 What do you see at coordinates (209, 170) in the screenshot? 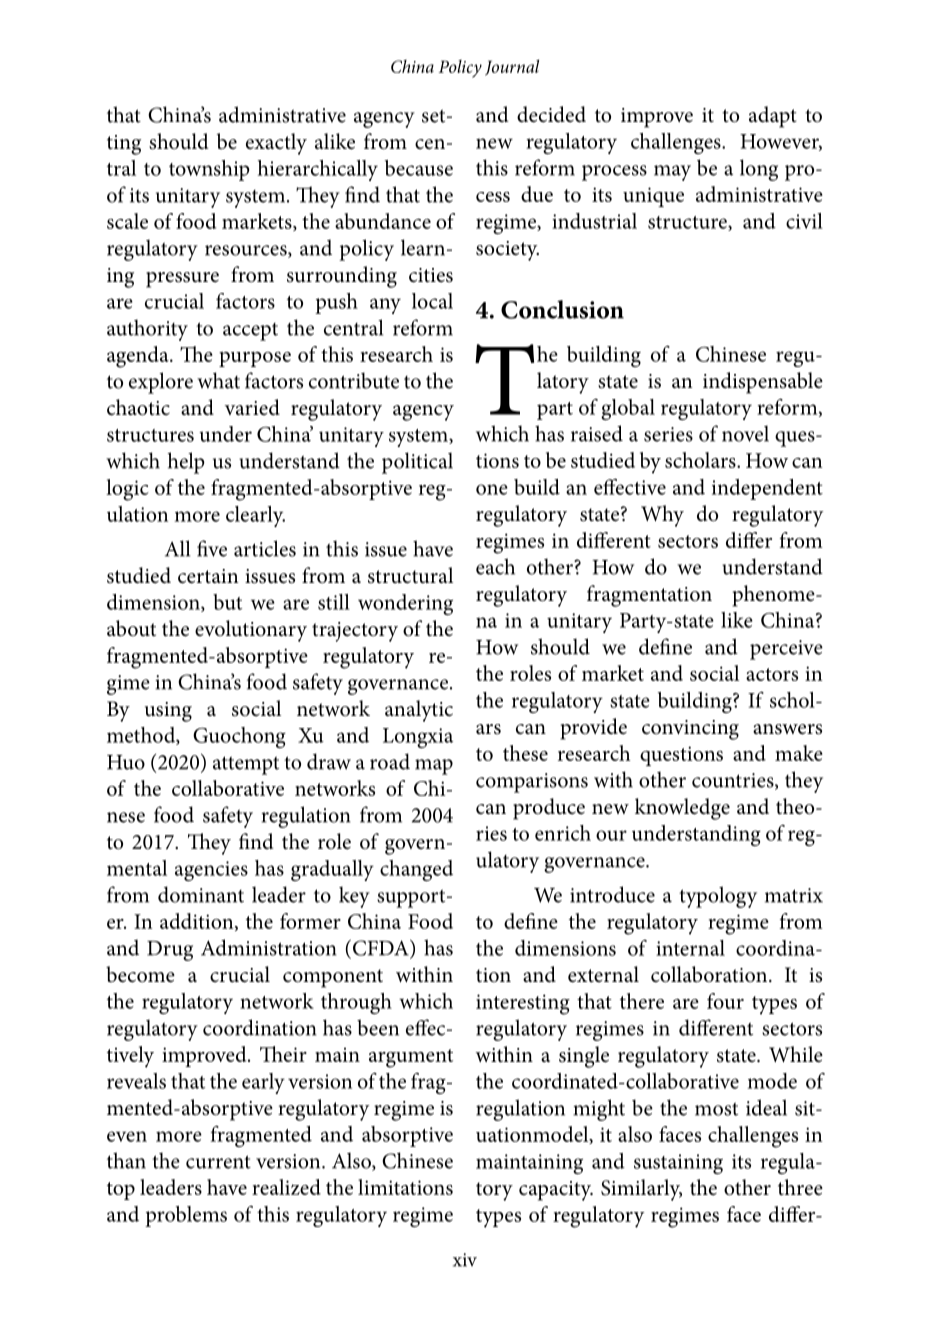
I see `township` at bounding box center [209, 170].
